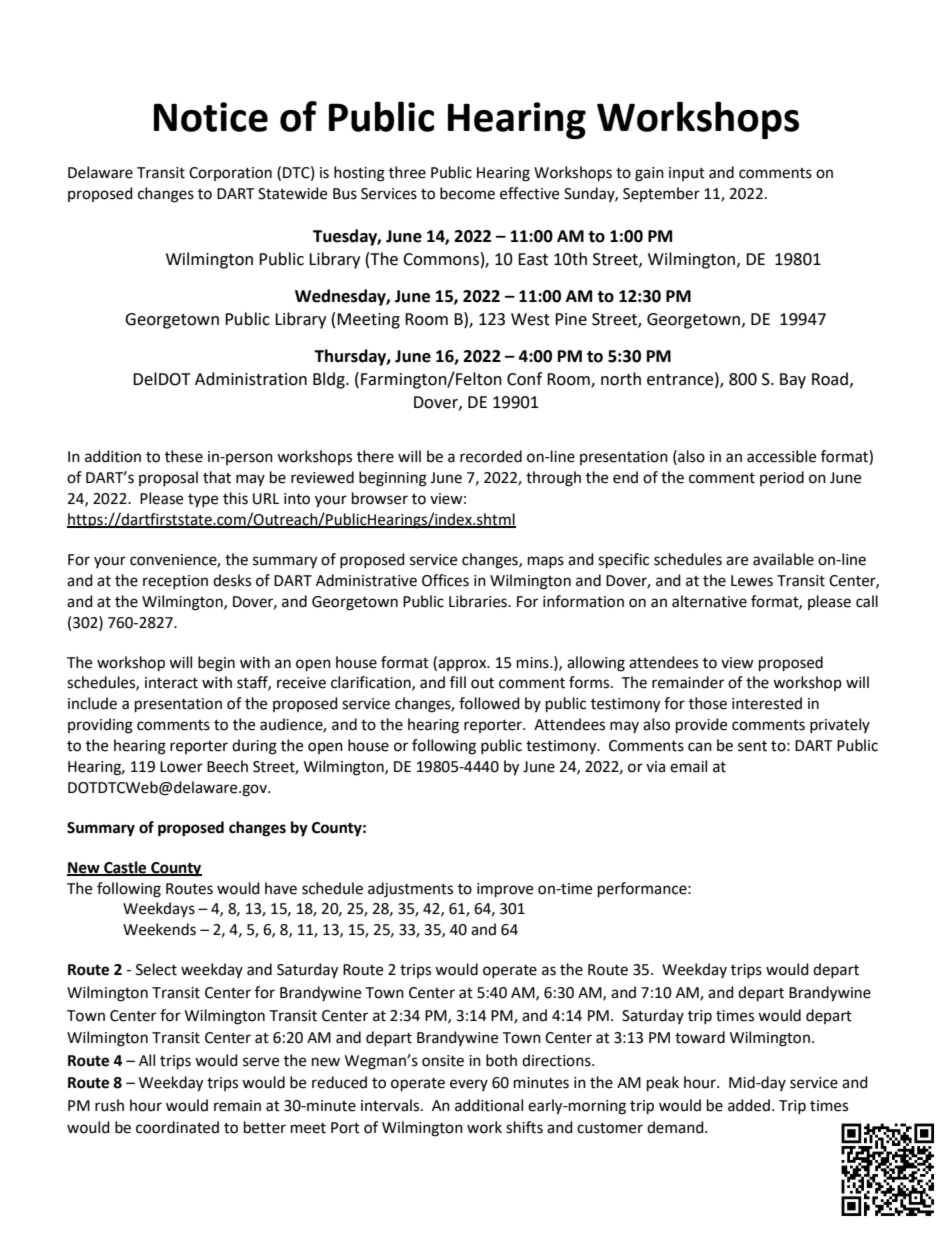 Image resolution: width=952 pixels, height=1233 pixels. I want to click on input, so click(687, 174).
